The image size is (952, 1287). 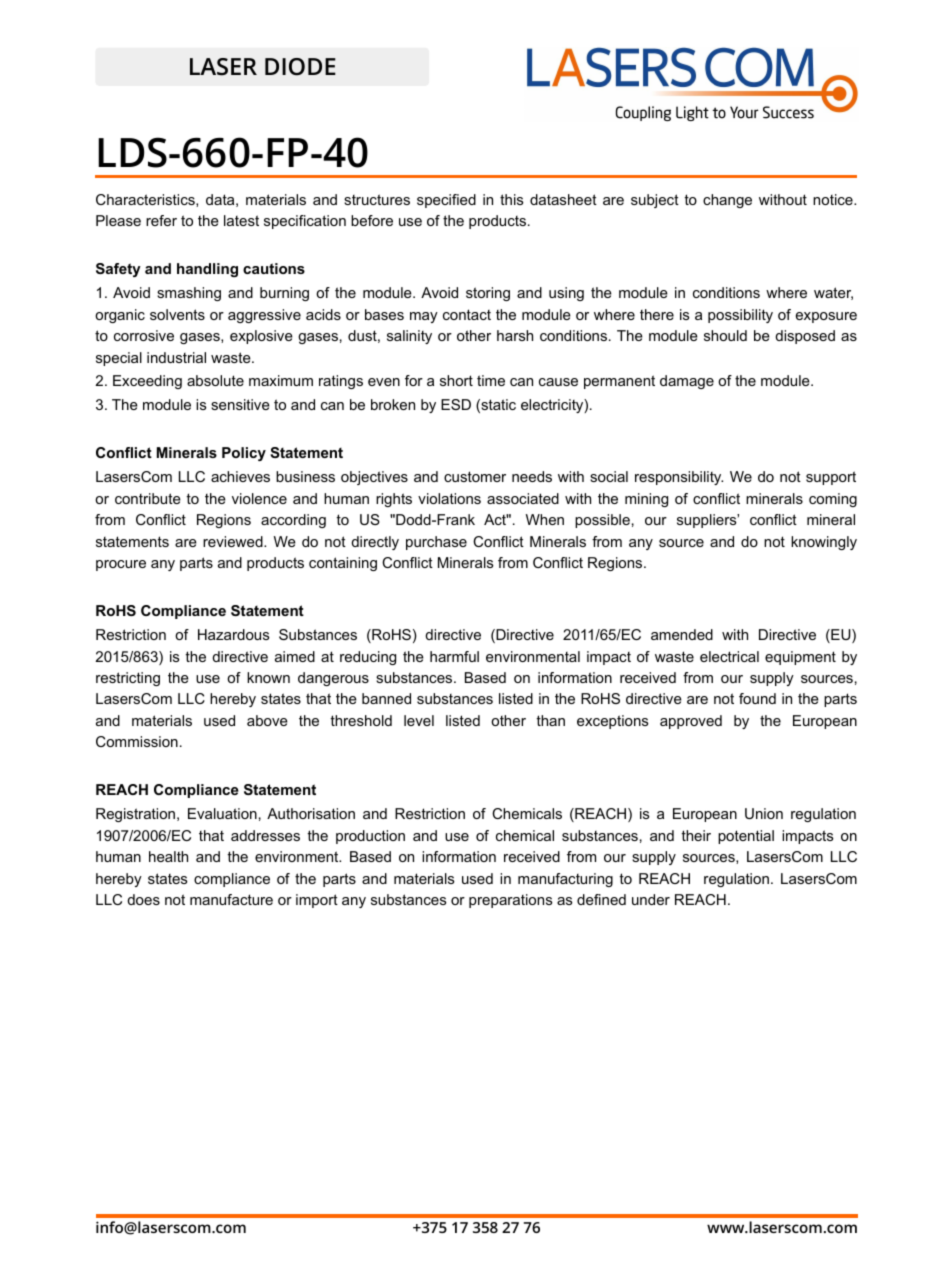 I want to click on Hazardous, so click(x=234, y=634).
